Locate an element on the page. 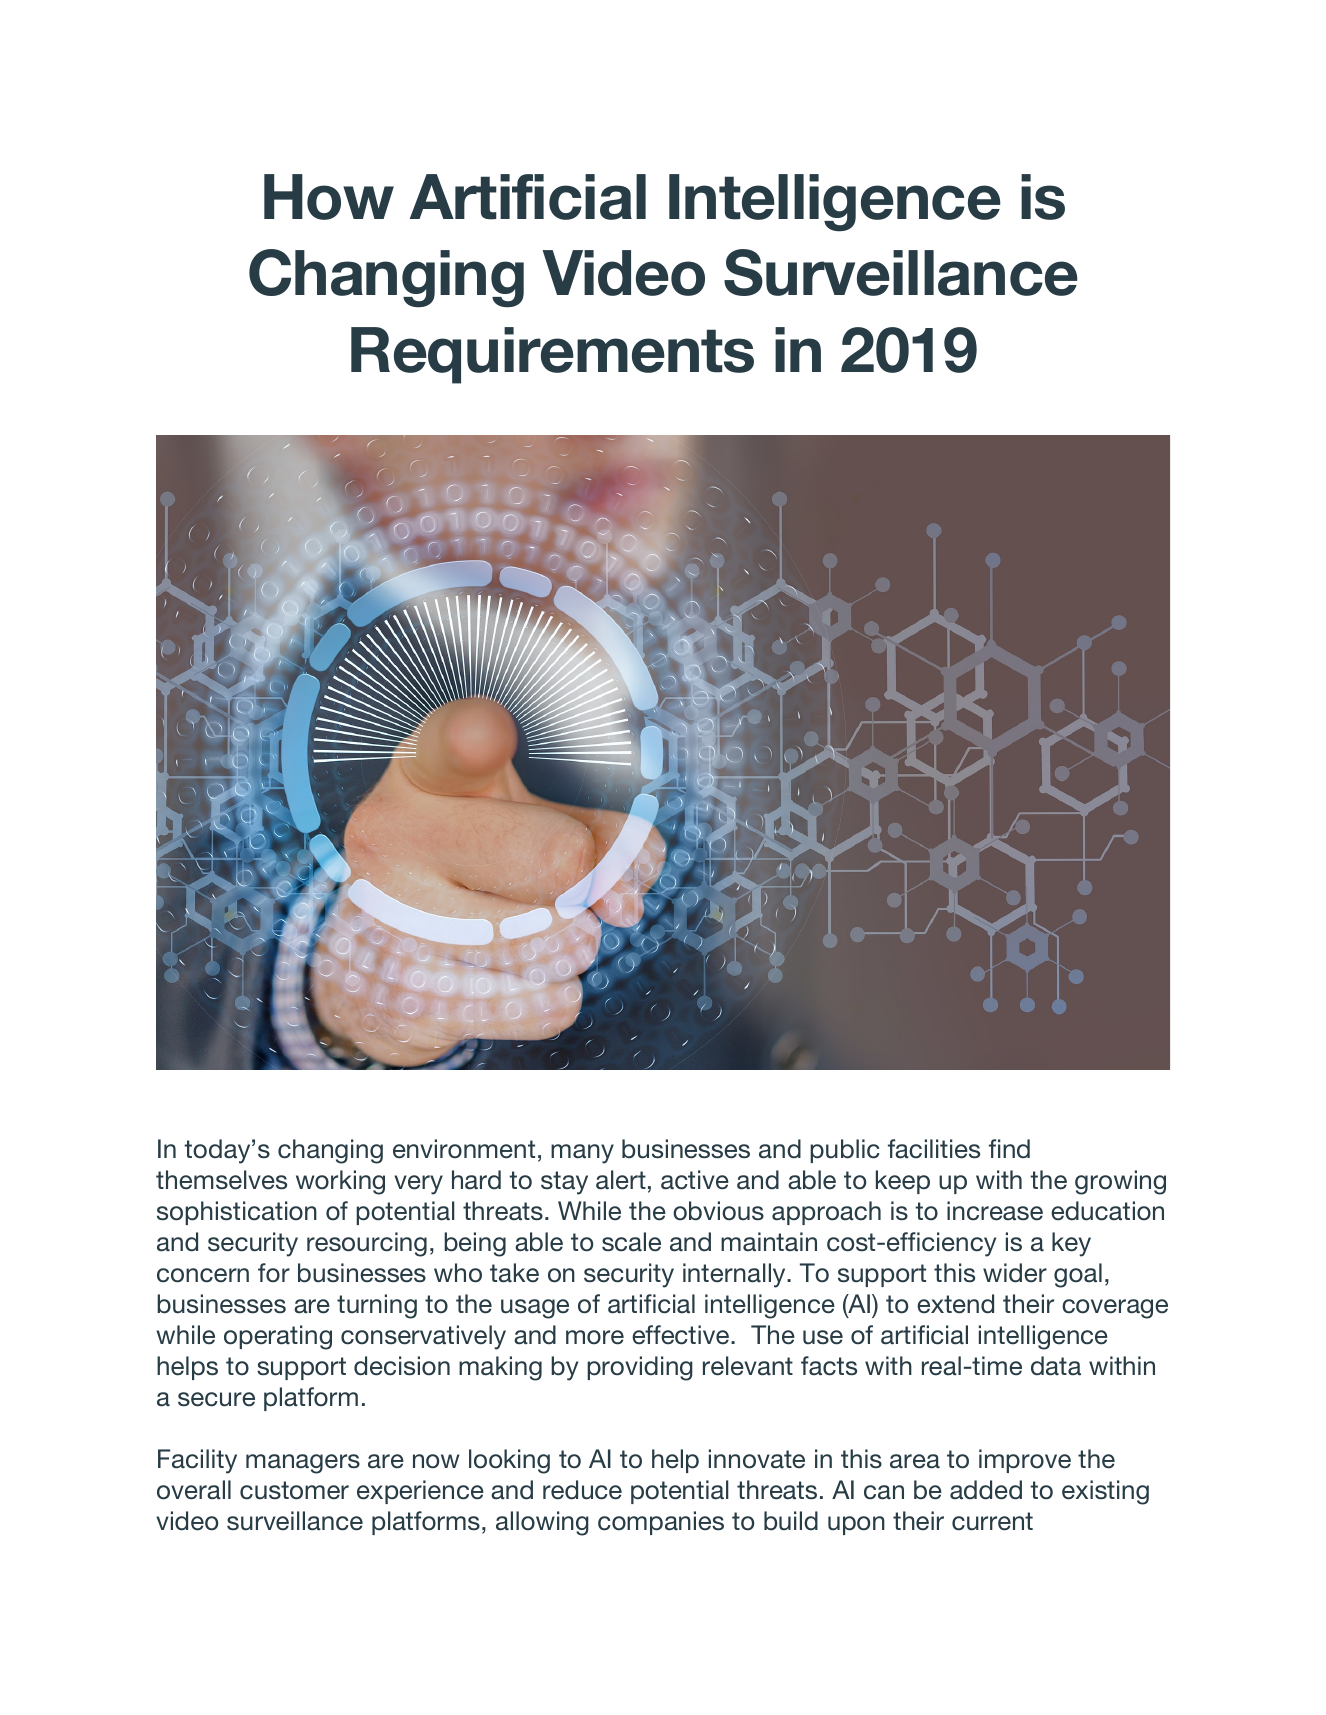  customer is located at coordinates (294, 1490).
